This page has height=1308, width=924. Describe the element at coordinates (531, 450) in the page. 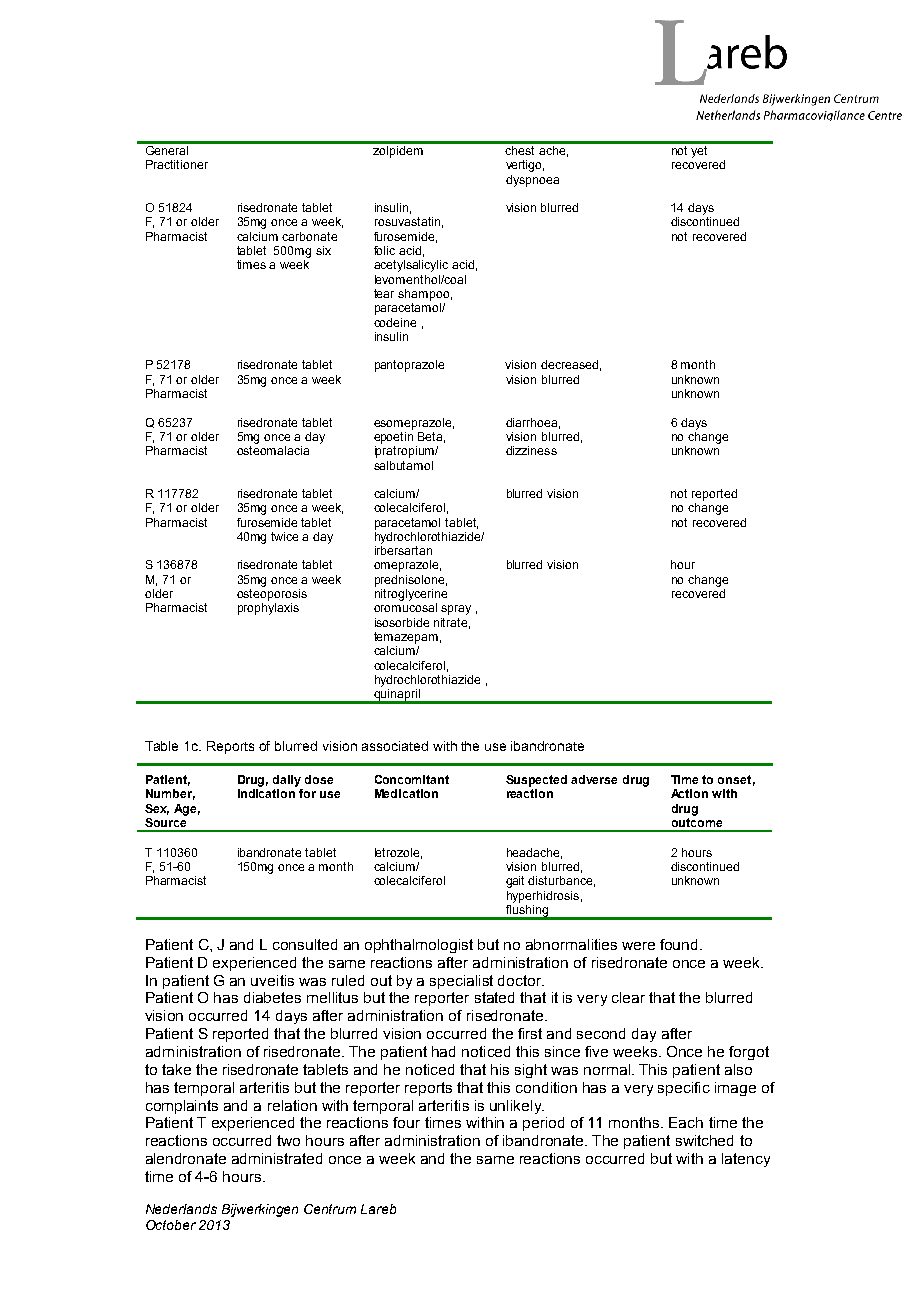

I see `dizziness` at that location.
